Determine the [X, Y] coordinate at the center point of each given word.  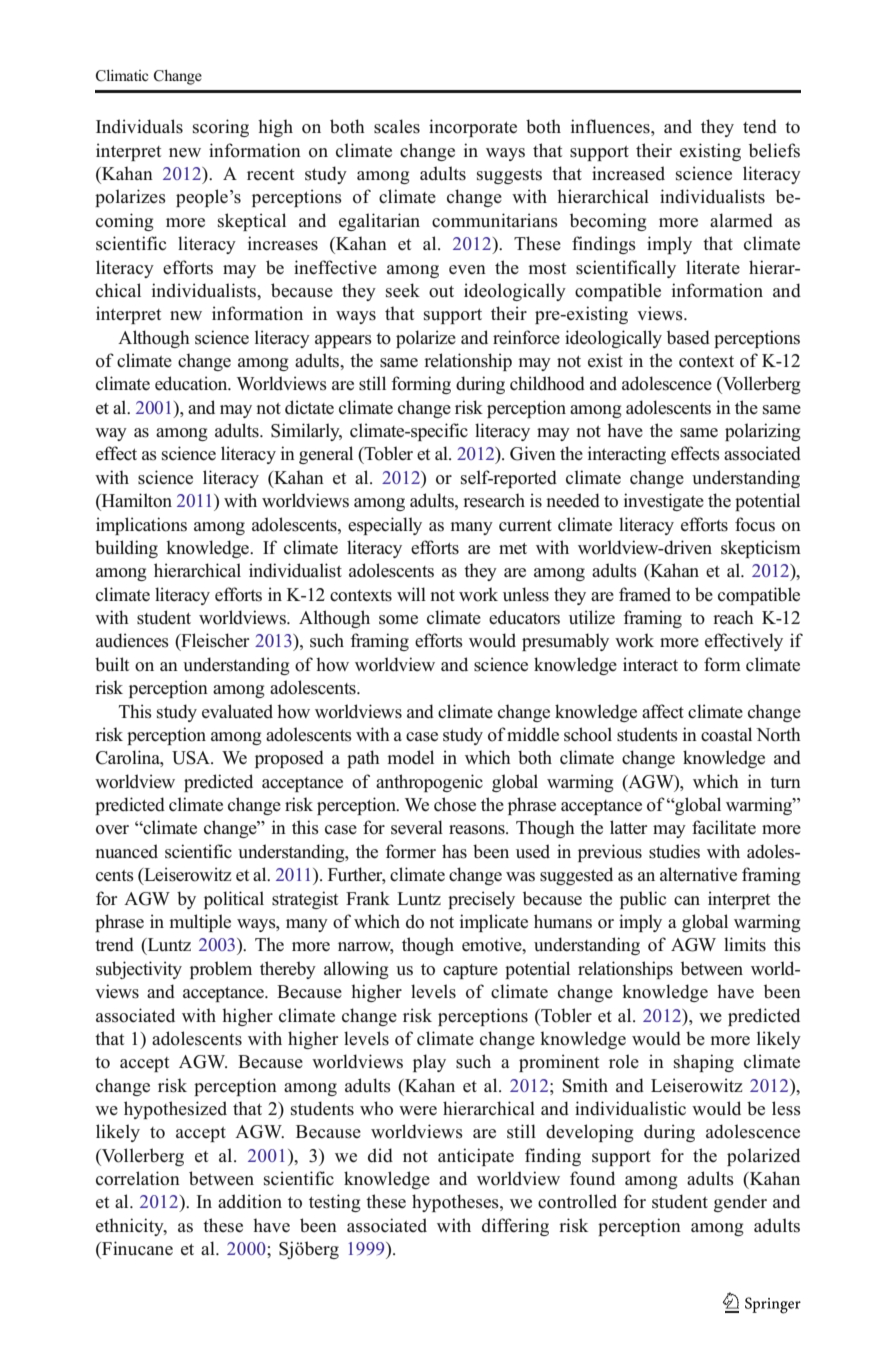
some [398, 620]
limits [745, 944]
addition [250, 1201]
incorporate [473, 128]
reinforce [526, 337]
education [192, 383]
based [688, 337]
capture [470, 971]
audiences [132, 640]
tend [760, 126]
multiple [200, 923]
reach [733, 617]
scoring [221, 128]
